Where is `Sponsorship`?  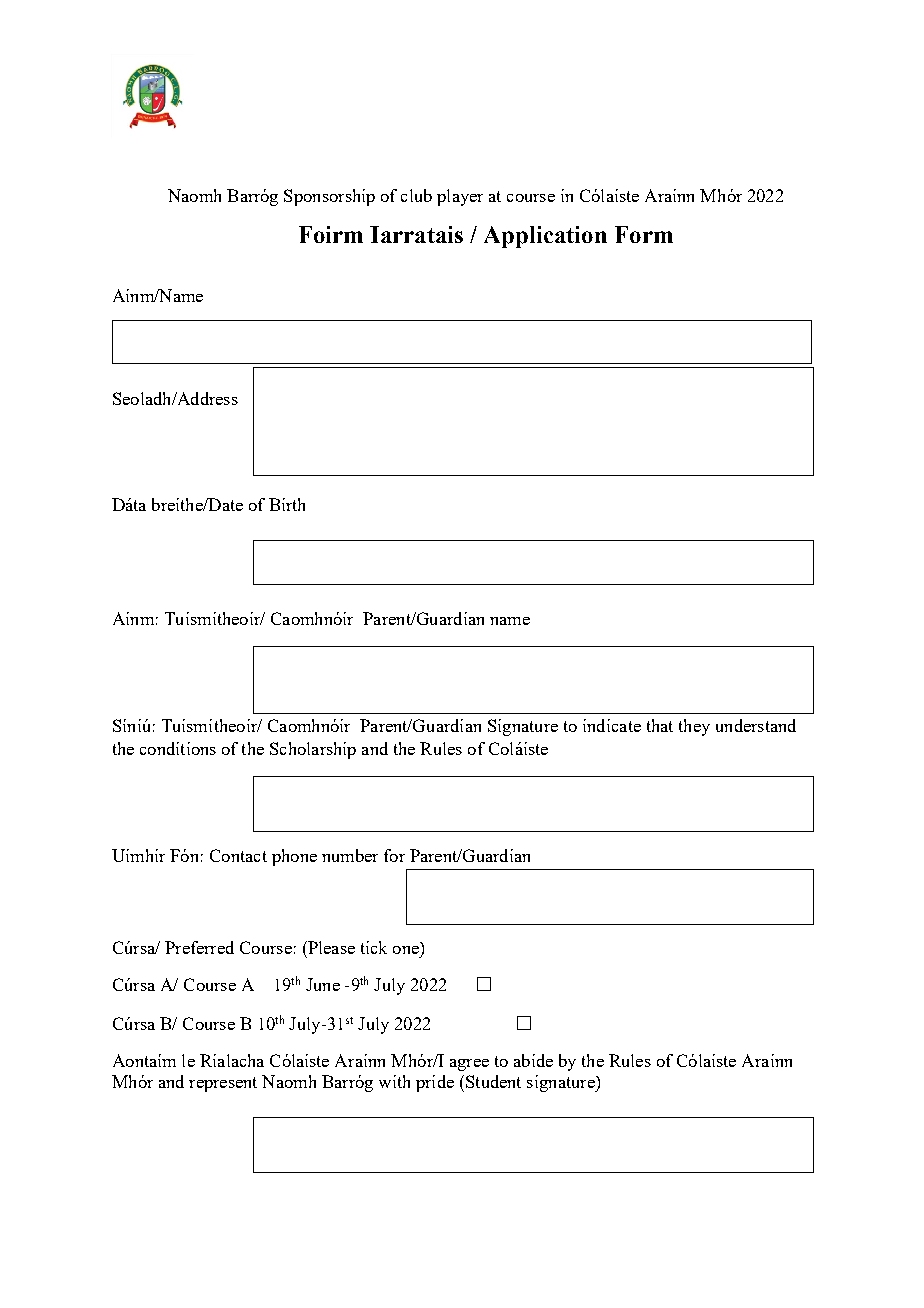 Sponsorship is located at coordinates (329, 197).
